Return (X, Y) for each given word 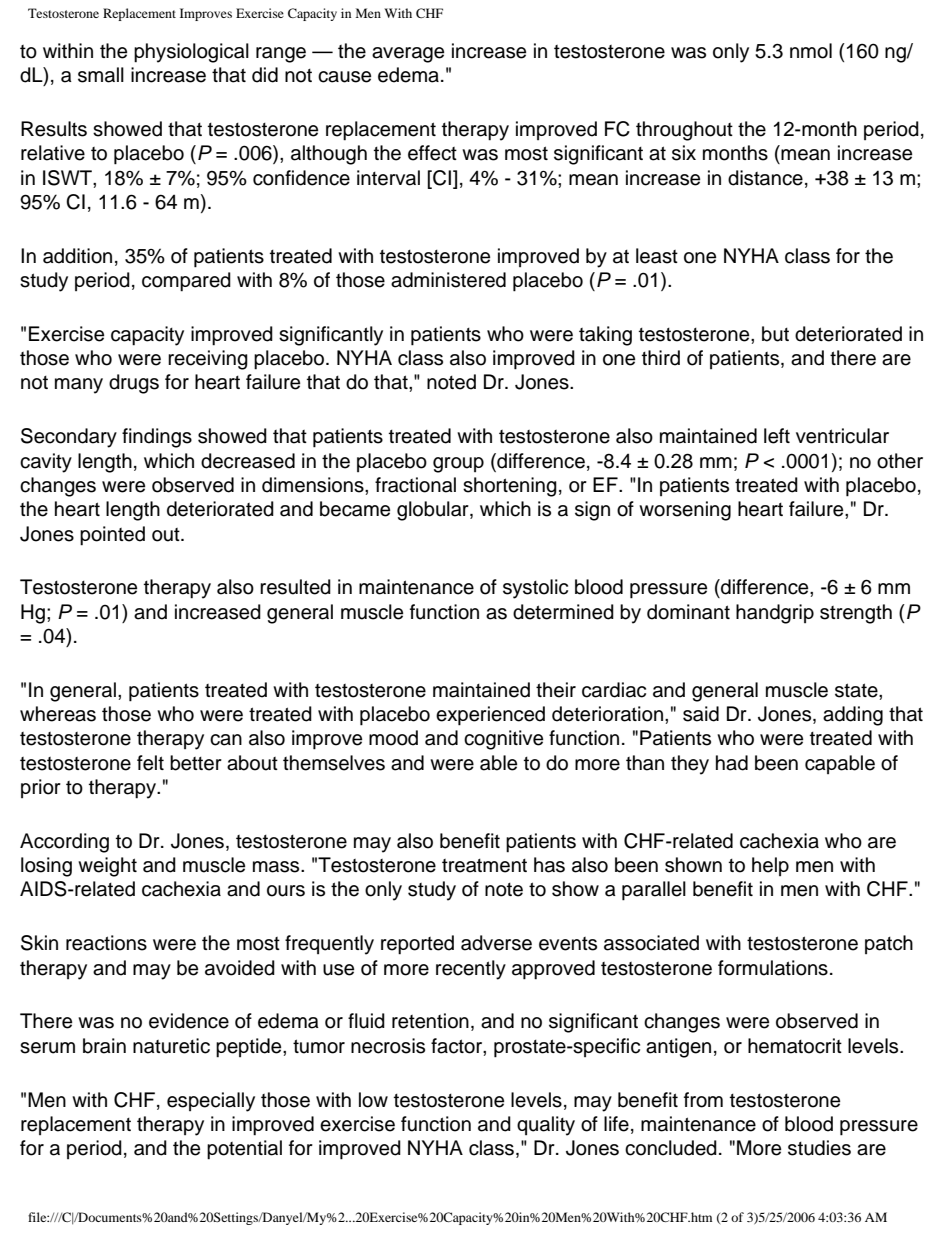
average (408, 55)
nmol (811, 51)
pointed (112, 536)
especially (211, 1102)
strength (856, 614)
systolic (535, 589)
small (101, 75)
